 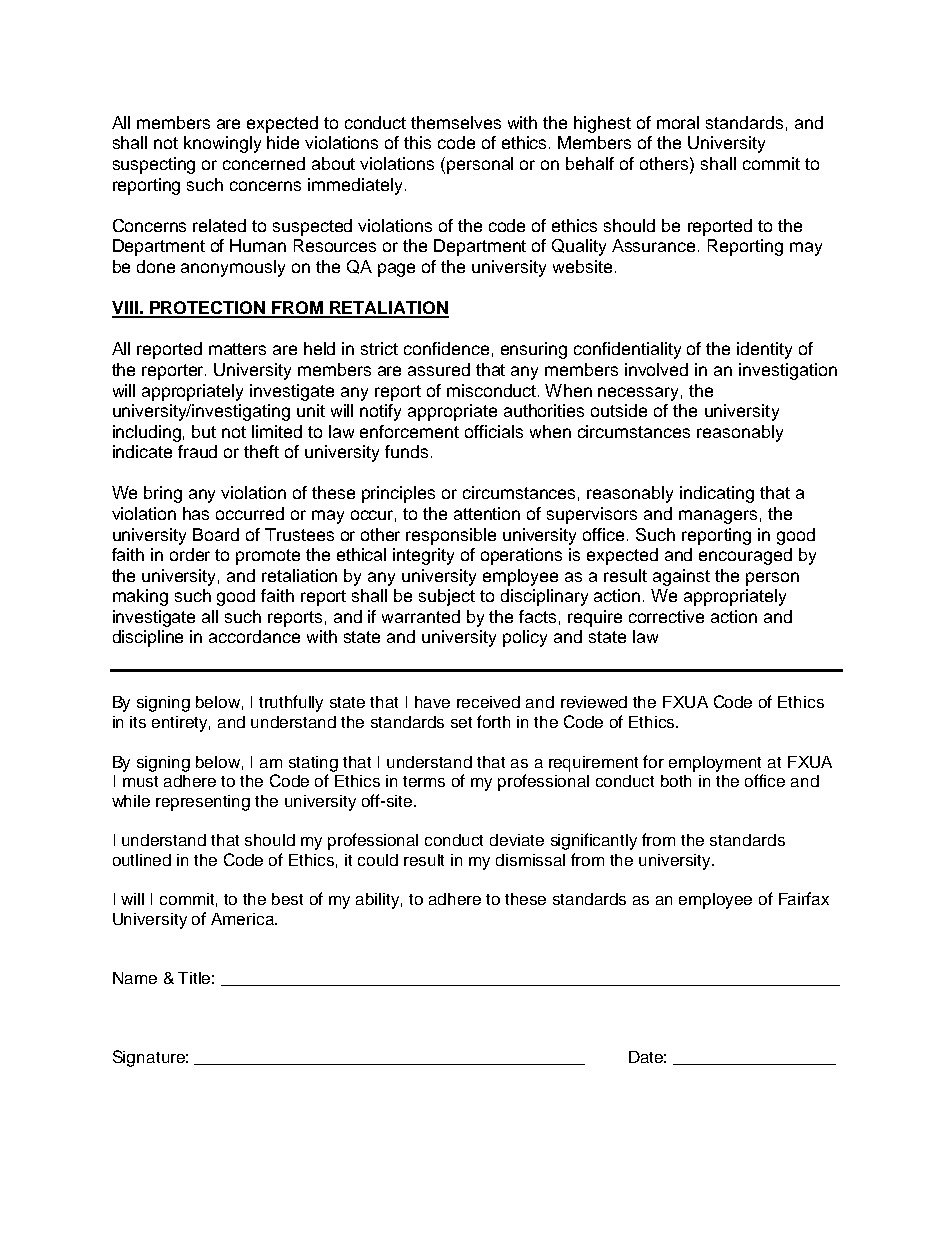 What do you see at coordinates (456, 122) in the image?
I see `themselves` at bounding box center [456, 122].
